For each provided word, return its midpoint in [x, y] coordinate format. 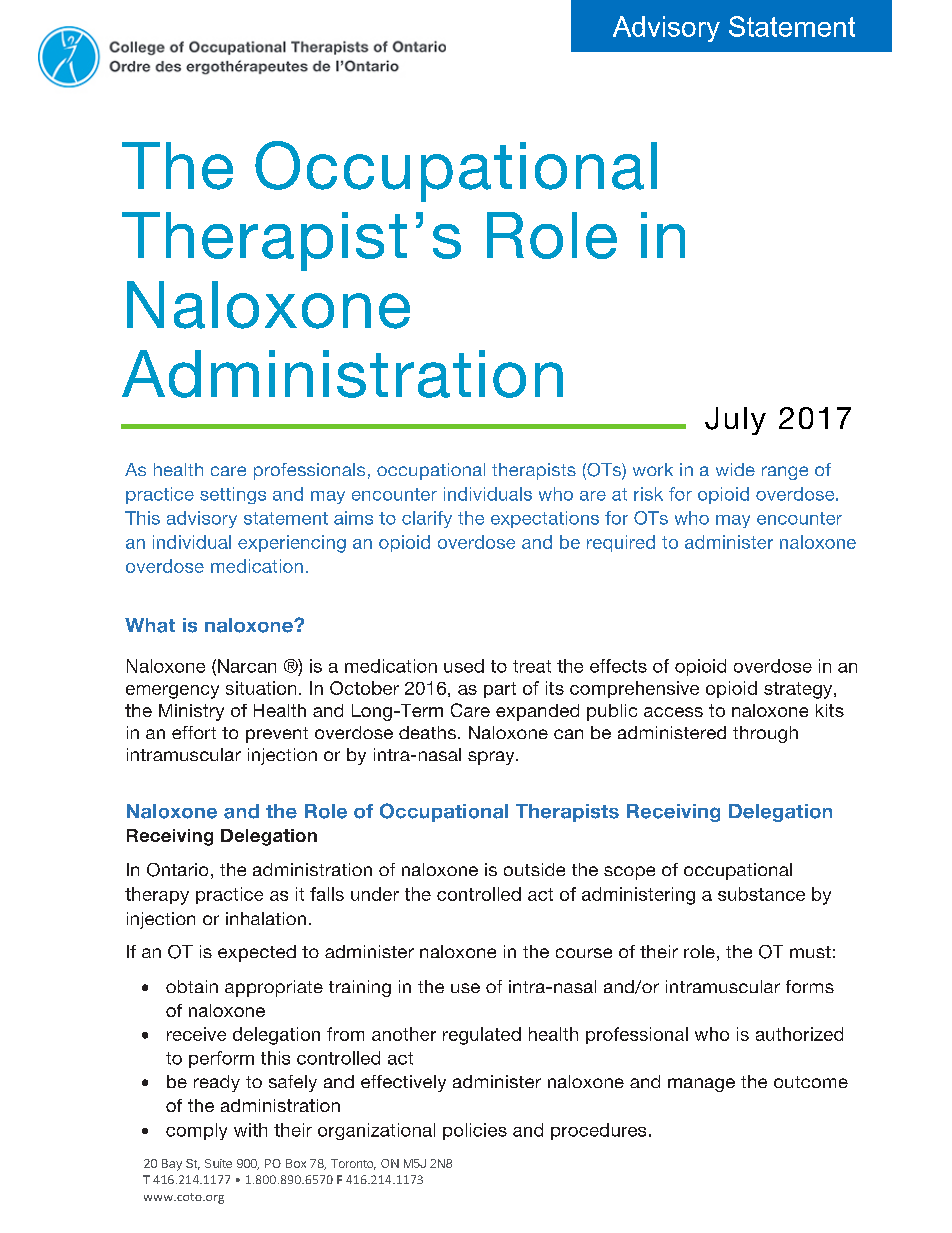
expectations [545, 519]
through [765, 734]
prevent [277, 735]
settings [233, 495]
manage [701, 1085]
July [735, 421]
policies [475, 1131]
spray [492, 758]
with [250, 1130]
